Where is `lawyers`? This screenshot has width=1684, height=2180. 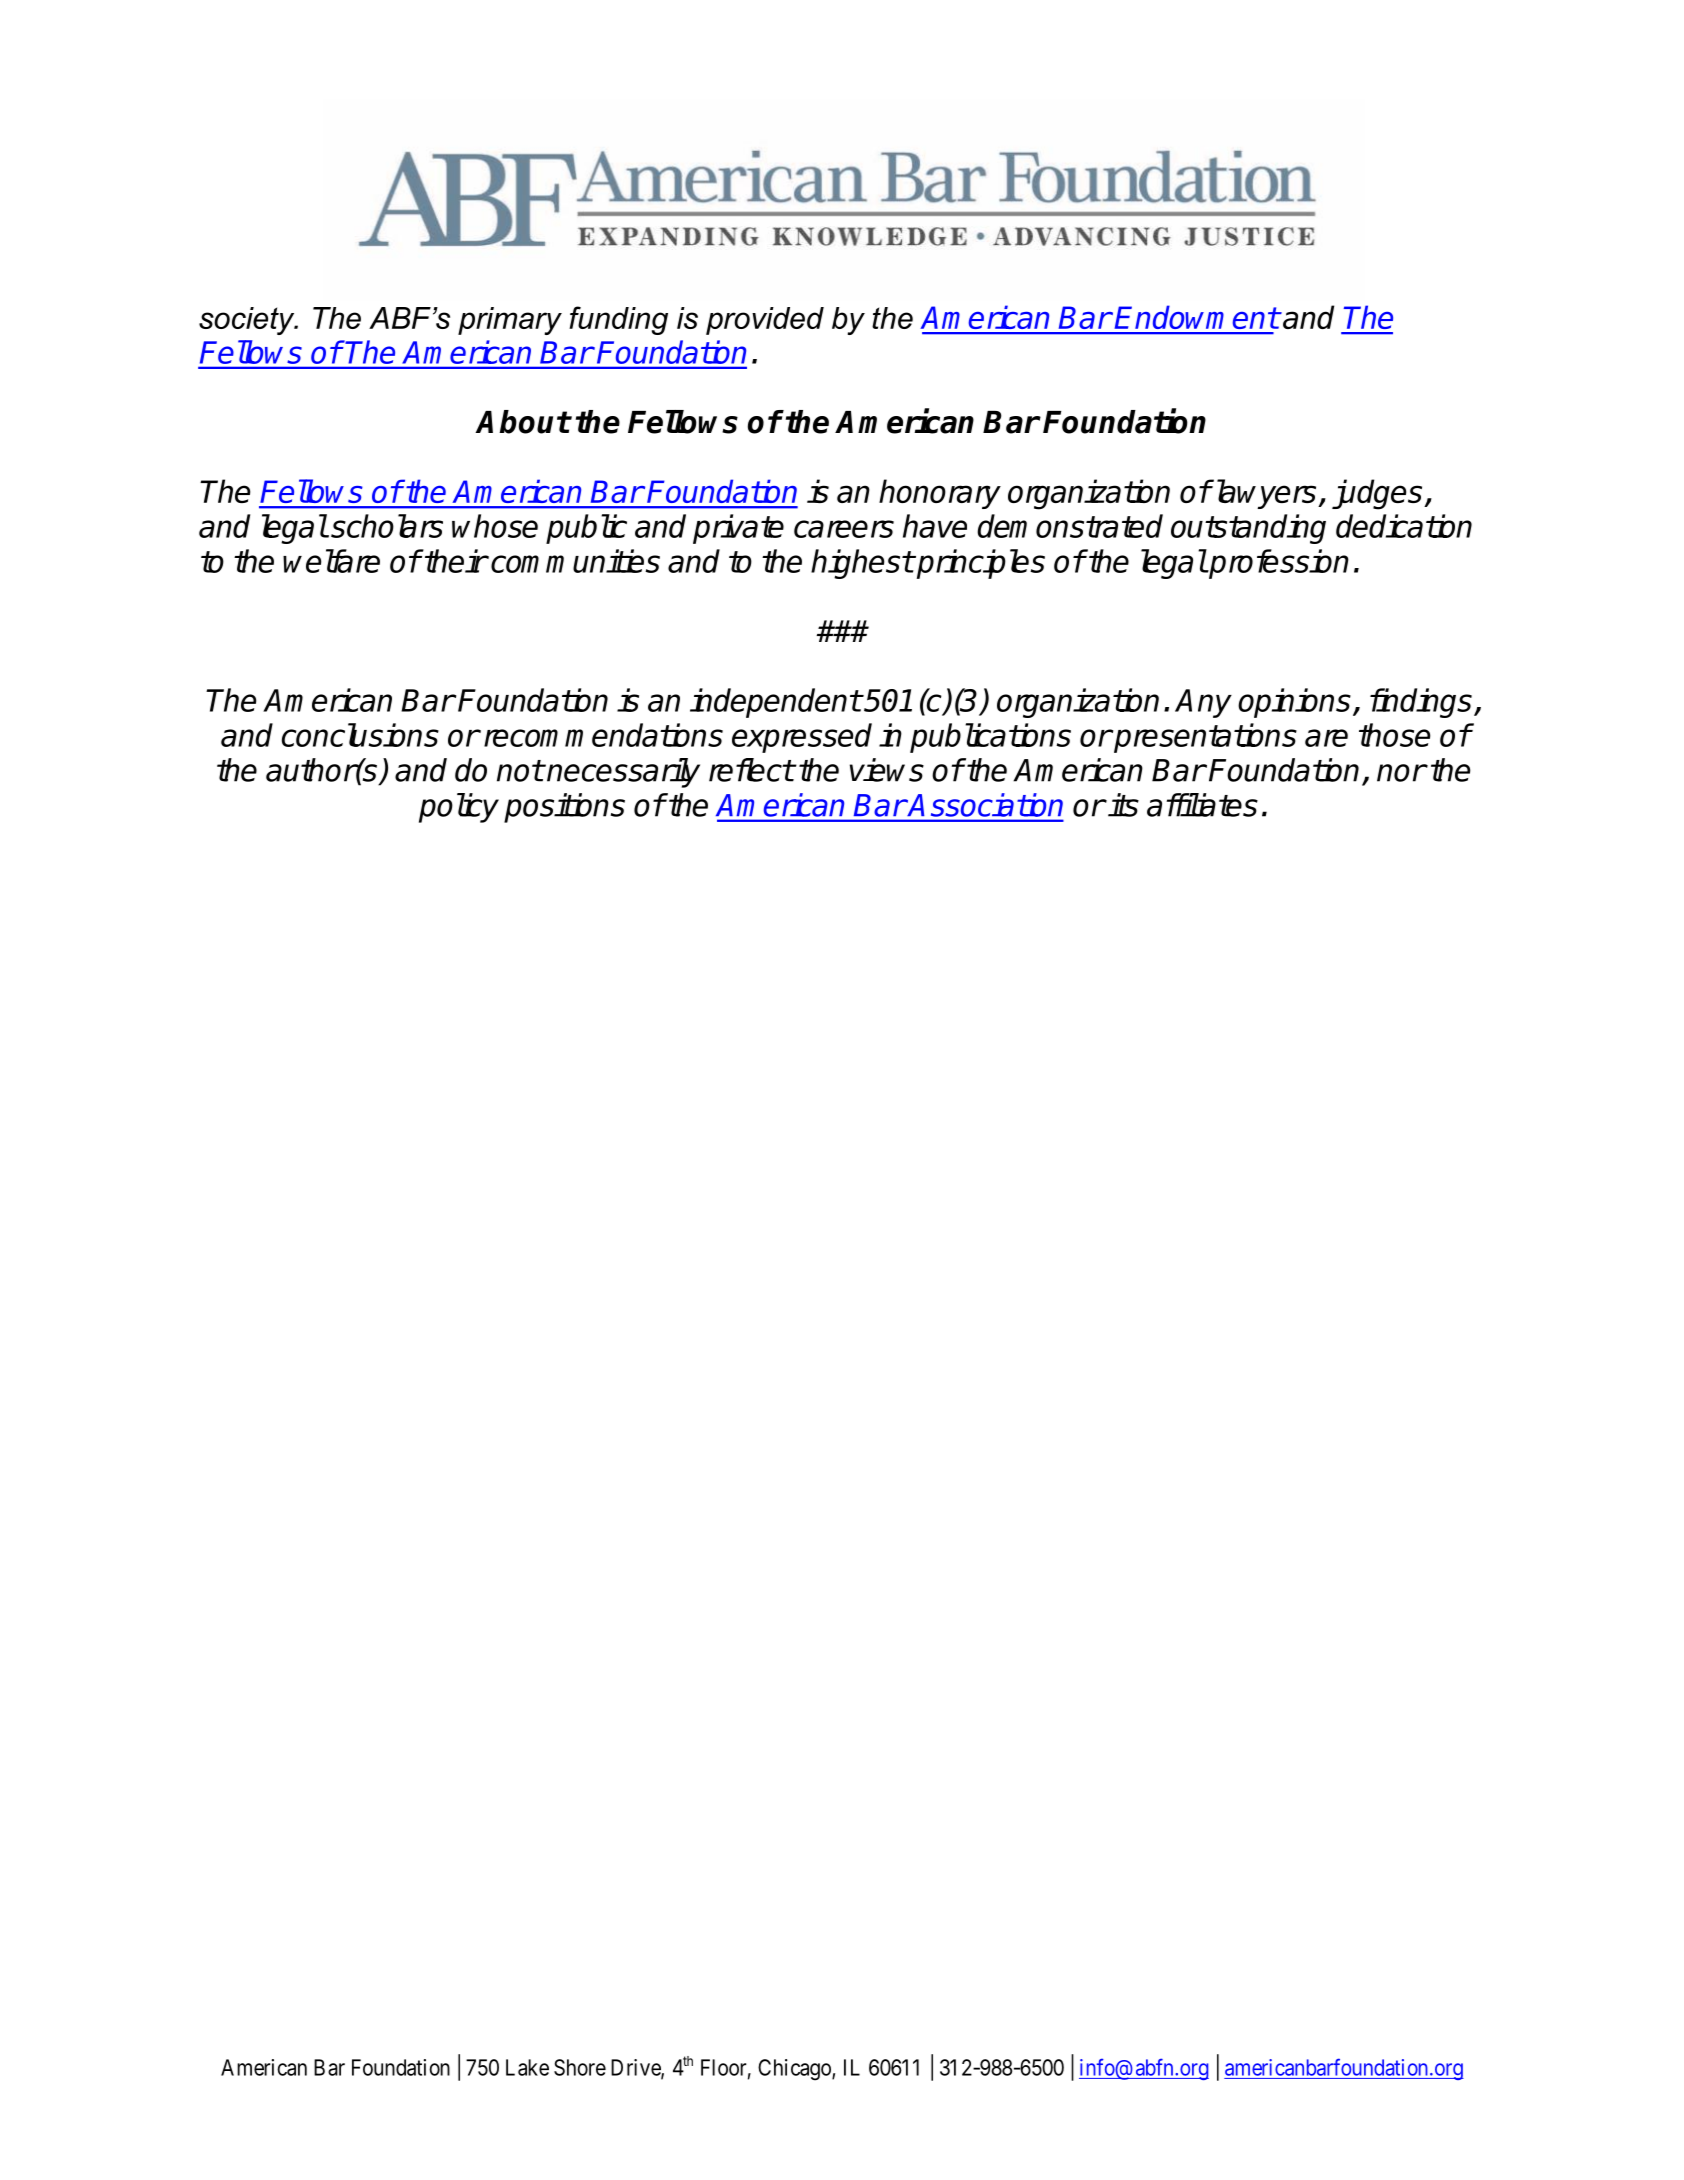 lawyers is located at coordinates (1265, 494).
